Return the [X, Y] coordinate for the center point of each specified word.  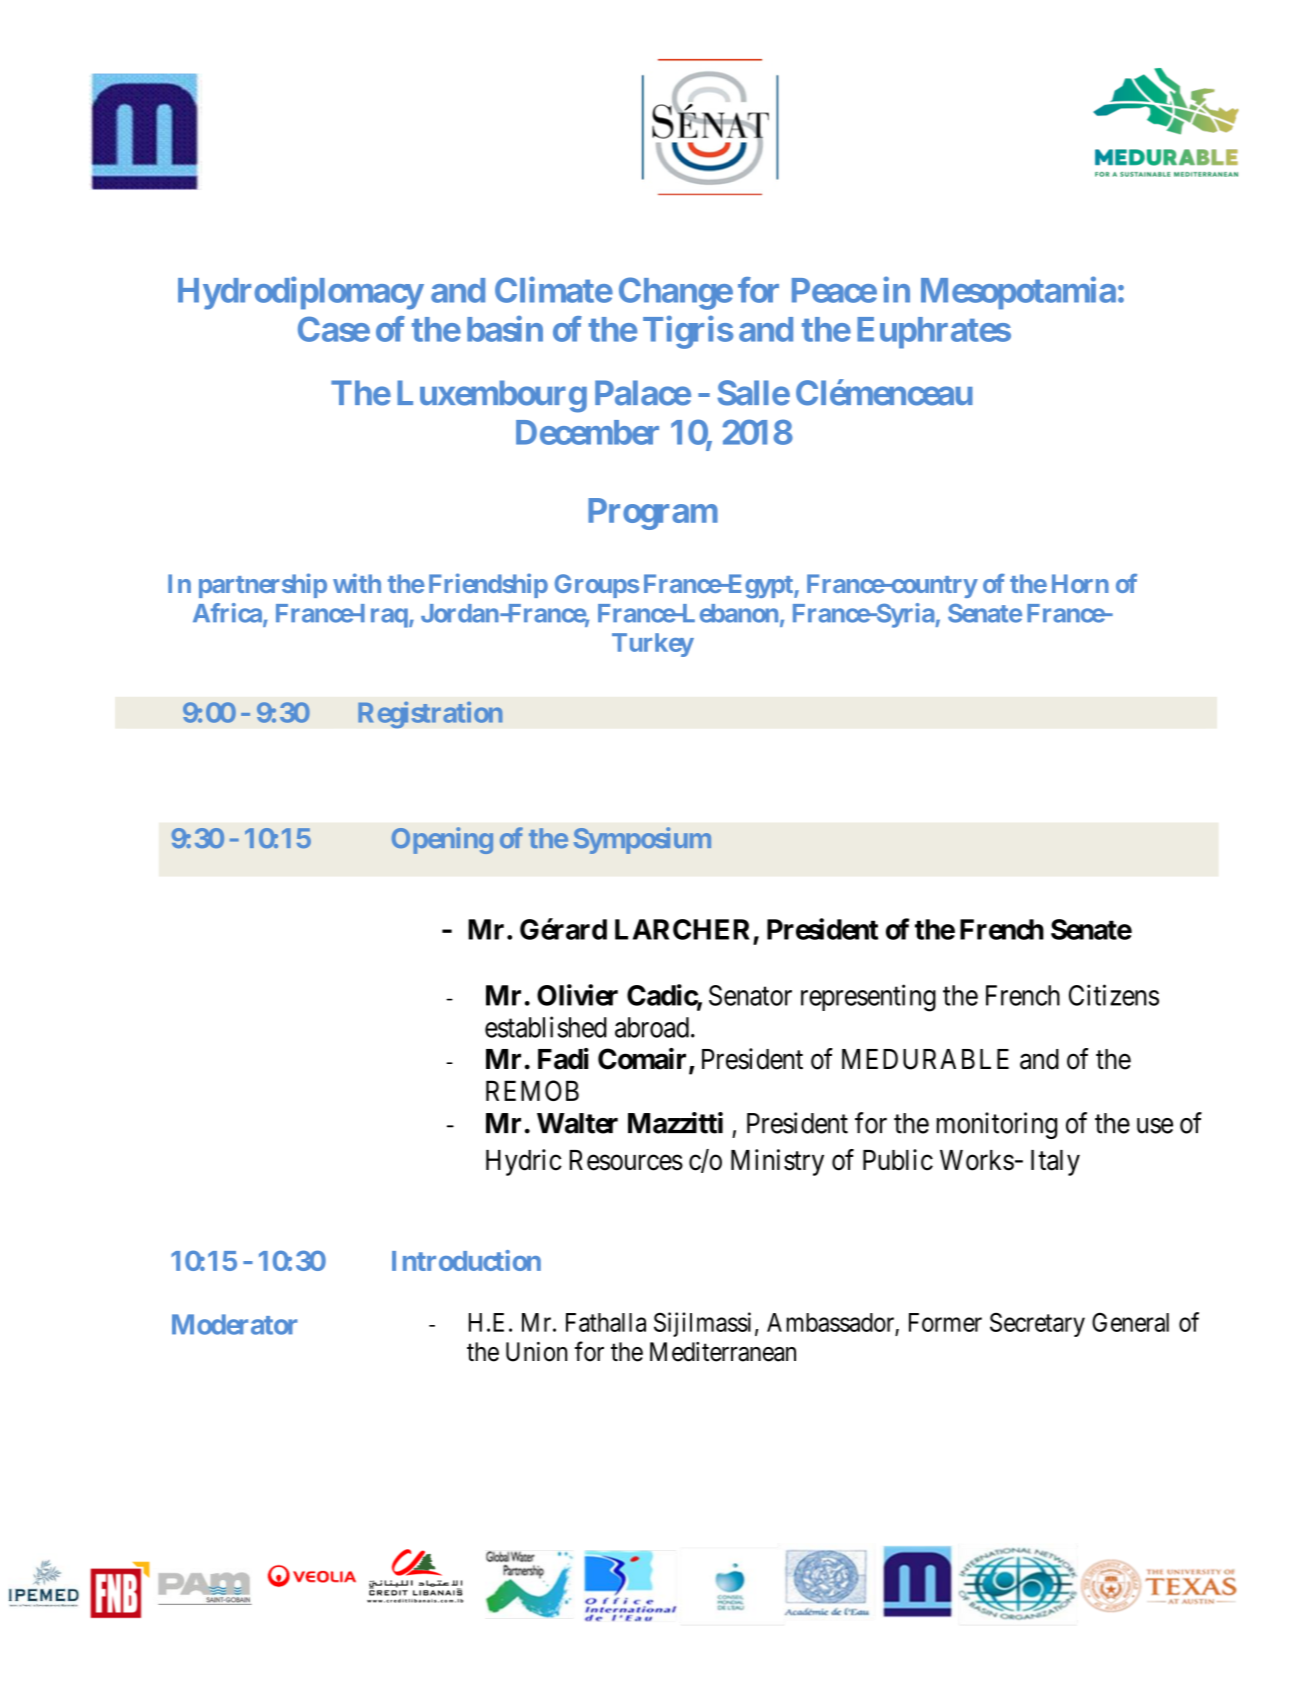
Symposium [642, 840]
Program [653, 514]
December [587, 432]
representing [868, 998]
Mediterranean [723, 1352]
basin [505, 329]
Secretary [1037, 1325]
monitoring [997, 1125]
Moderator [234, 1324]
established [546, 1027]
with [357, 583]
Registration [430, 714]
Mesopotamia [1018, 293]
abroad [652, 1027]
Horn [1080, 583]
